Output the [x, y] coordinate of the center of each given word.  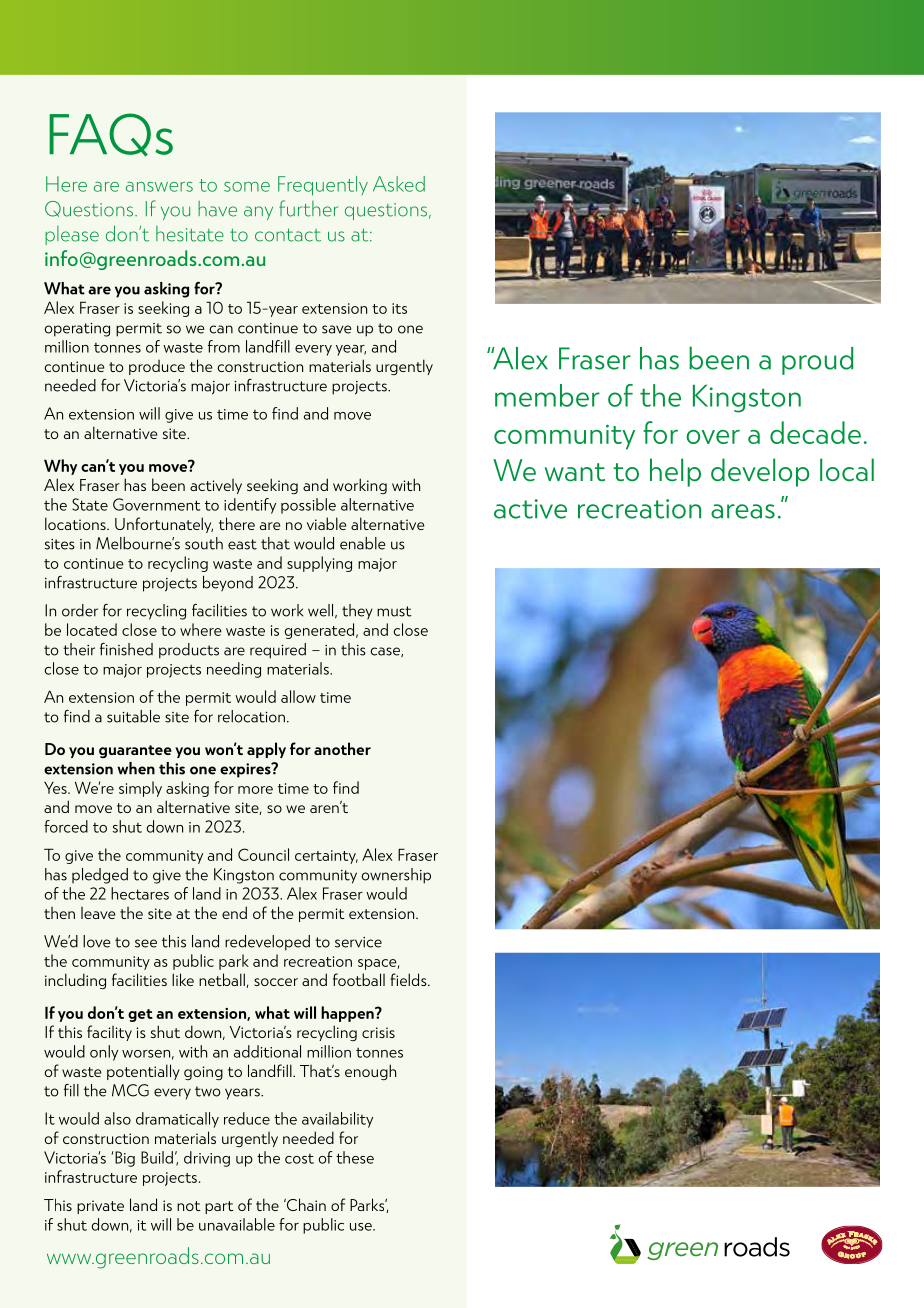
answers [159, 187]
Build [157, 1157]
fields [409, 979]
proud [817, 361]
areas [743, 511]
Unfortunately [164, 525]
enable [362, 543]
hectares [140, 893]
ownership [396, 876]
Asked [399, 184]
